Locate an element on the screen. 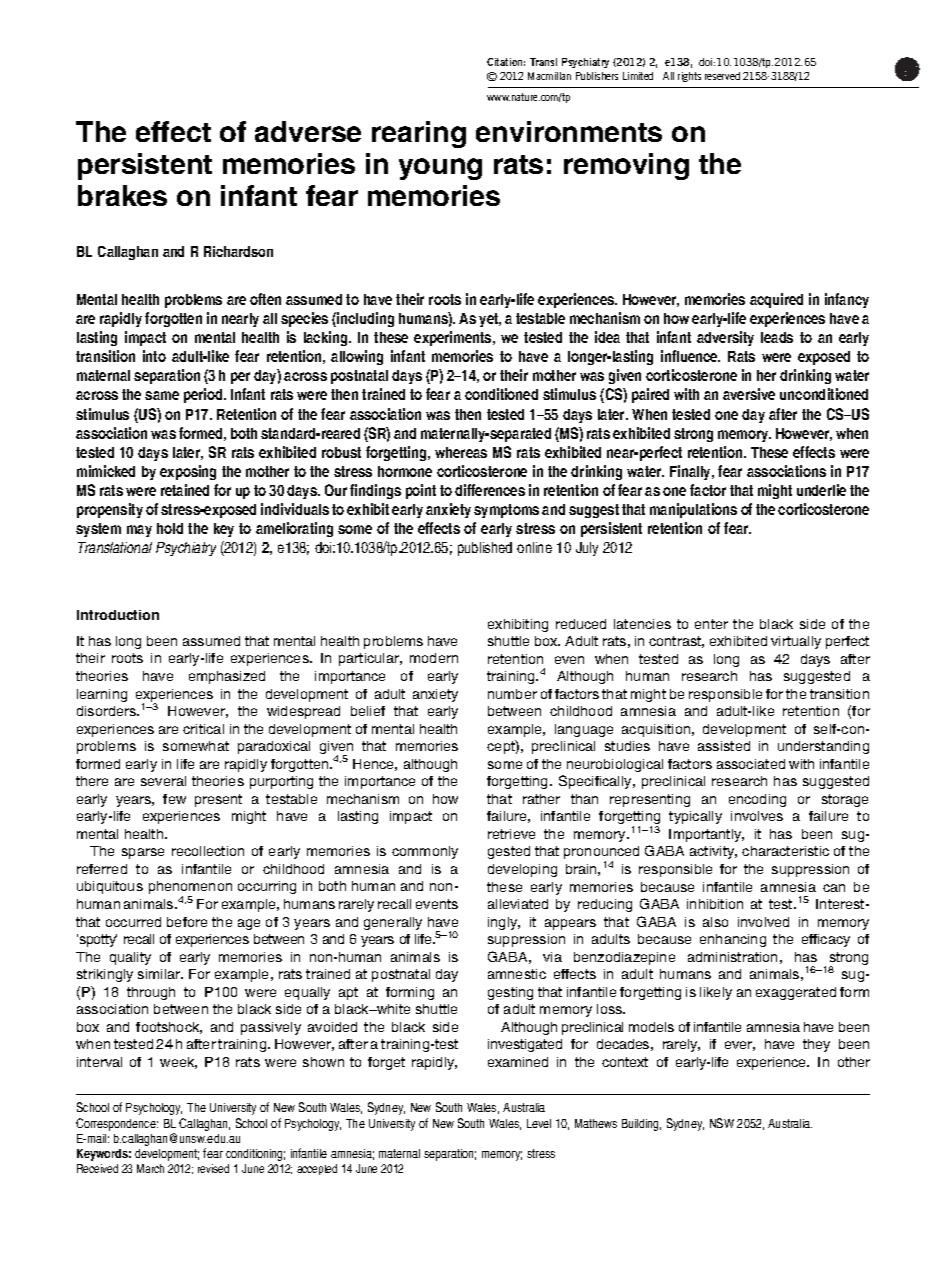  enter is located at coordinates (711, 624).
